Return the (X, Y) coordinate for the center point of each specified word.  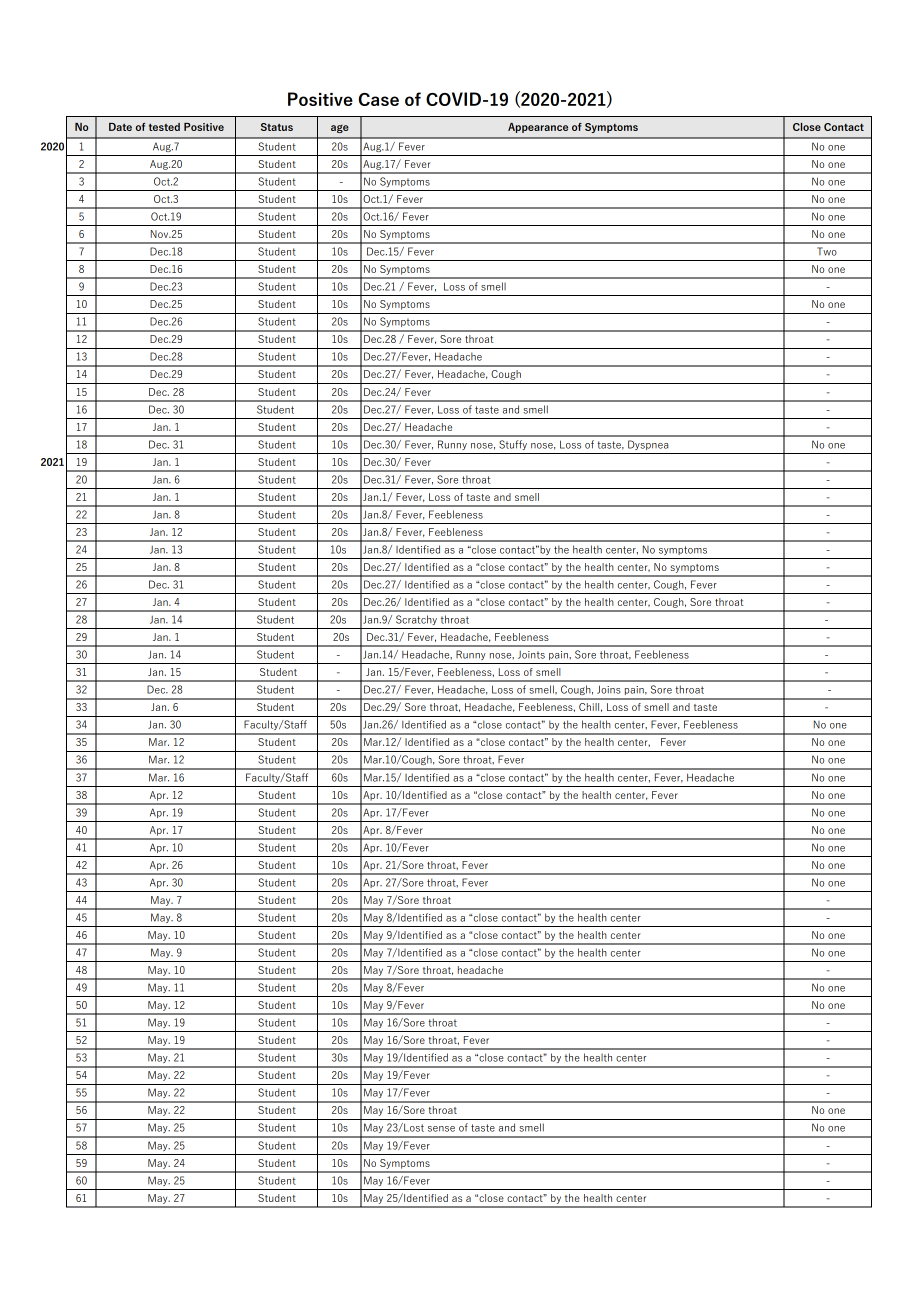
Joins (609, 689)
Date (120, 127)
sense (441, 1129)
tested (164, 127)
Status (277, 127)
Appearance (538, 128)
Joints (531, 655)
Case (379, 99)
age (340, 129)
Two (827, 251)
